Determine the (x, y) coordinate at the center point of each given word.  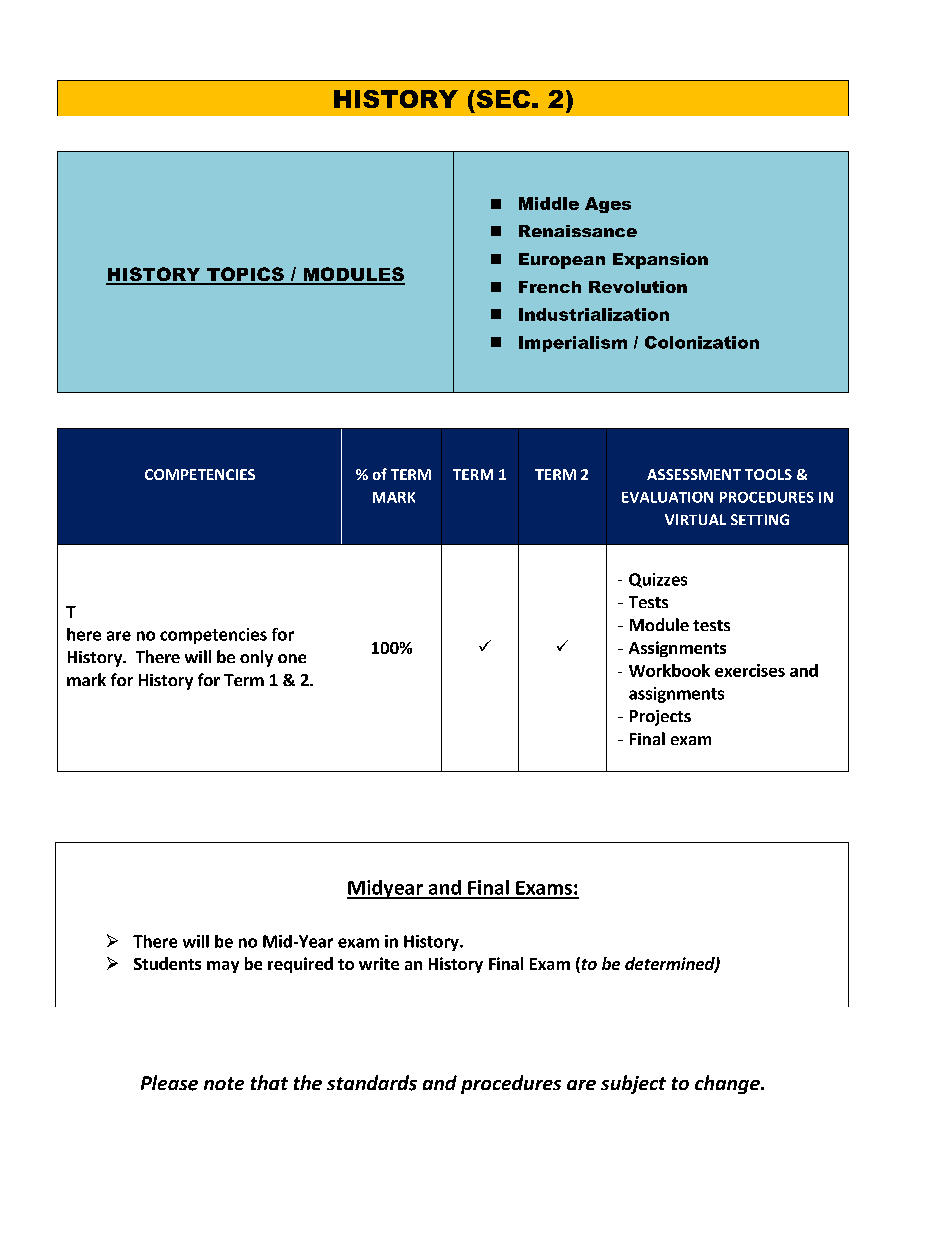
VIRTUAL (695, 519)
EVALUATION (667, 497)
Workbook (669, 670)
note (224, 1083)
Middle (549, 203)
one (292, 658)
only (256, 658)
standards (372, 1083)
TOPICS (245, 275)
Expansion (660, 261)
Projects (660, 718)
